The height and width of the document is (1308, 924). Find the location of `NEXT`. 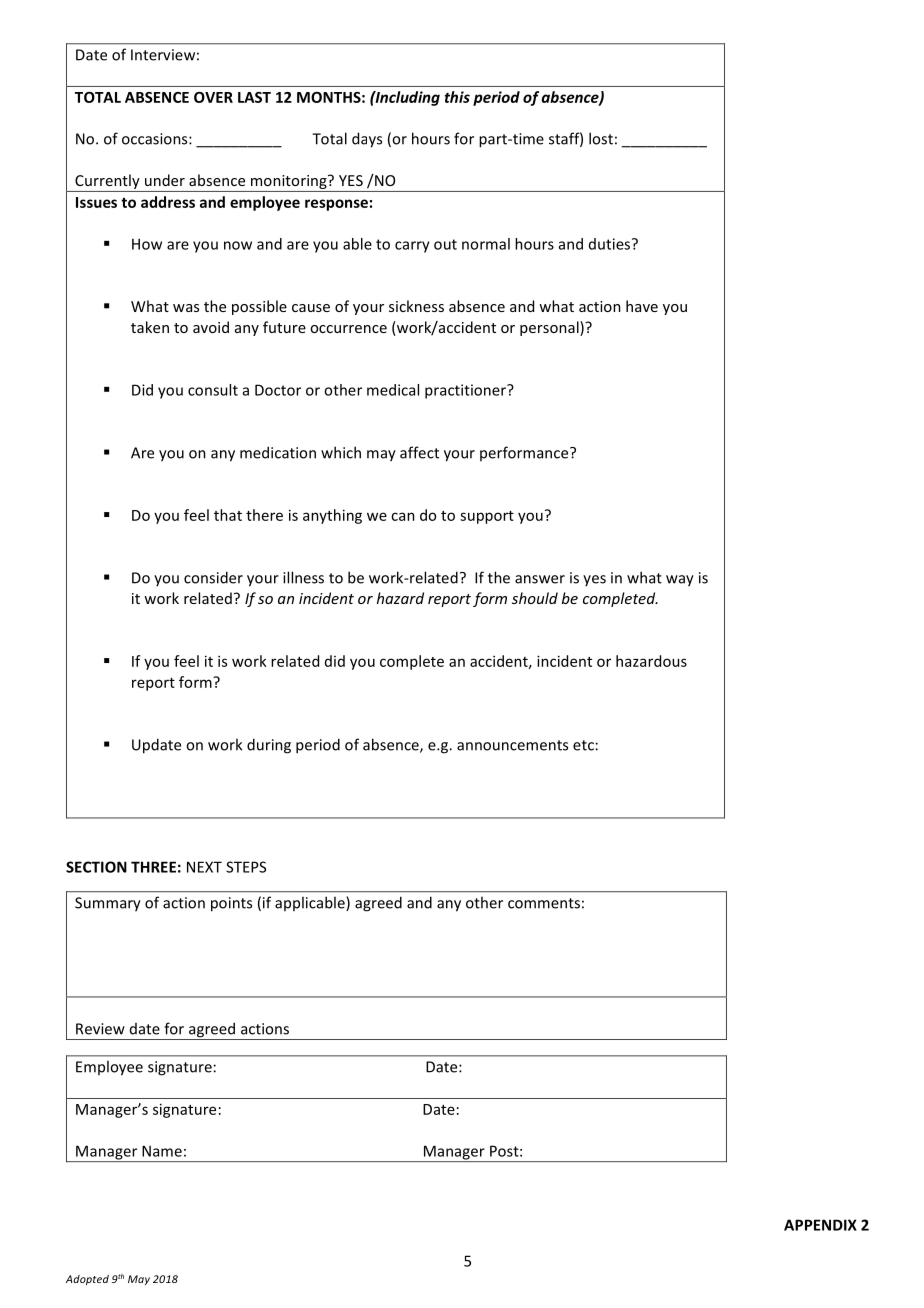

NEXT is located at coordinates (204, 867).
